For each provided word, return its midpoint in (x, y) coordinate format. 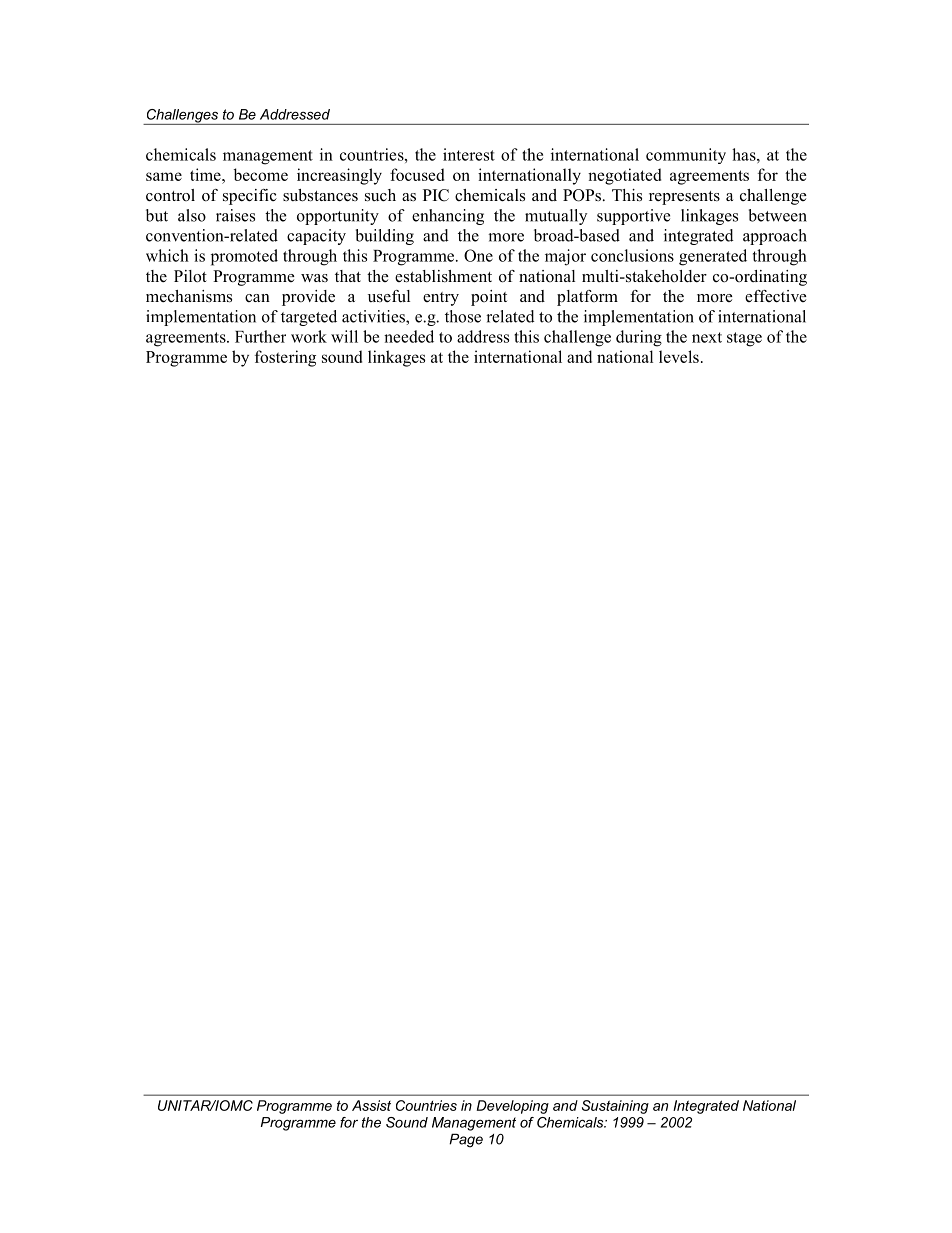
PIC (436, 195)
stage (744, 339)
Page (466, 1140)
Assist (371, 1105)
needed (409, 336)
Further (260, 336)
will (344, 336)
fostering (285, 358)
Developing (512, 1107)
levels (679, 356)
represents (684, 198)
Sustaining (615, 1107)
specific (250, 197)
